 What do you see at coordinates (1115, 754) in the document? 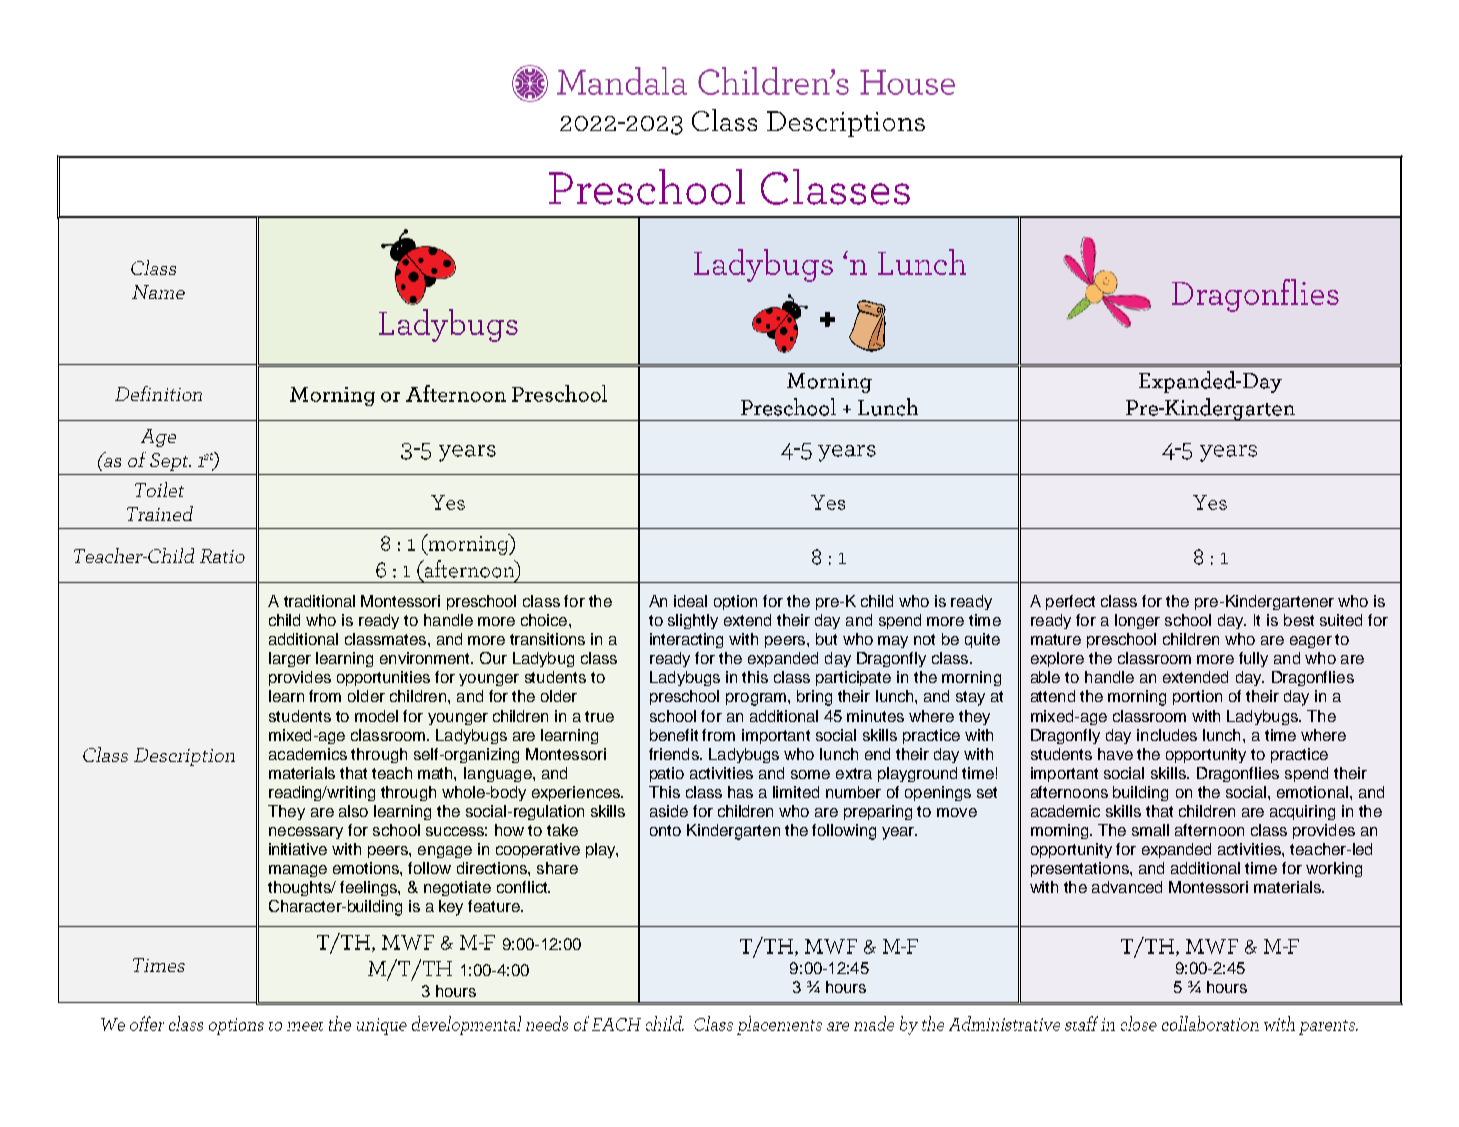
I see `have` at bounding box center [1115, 754].
